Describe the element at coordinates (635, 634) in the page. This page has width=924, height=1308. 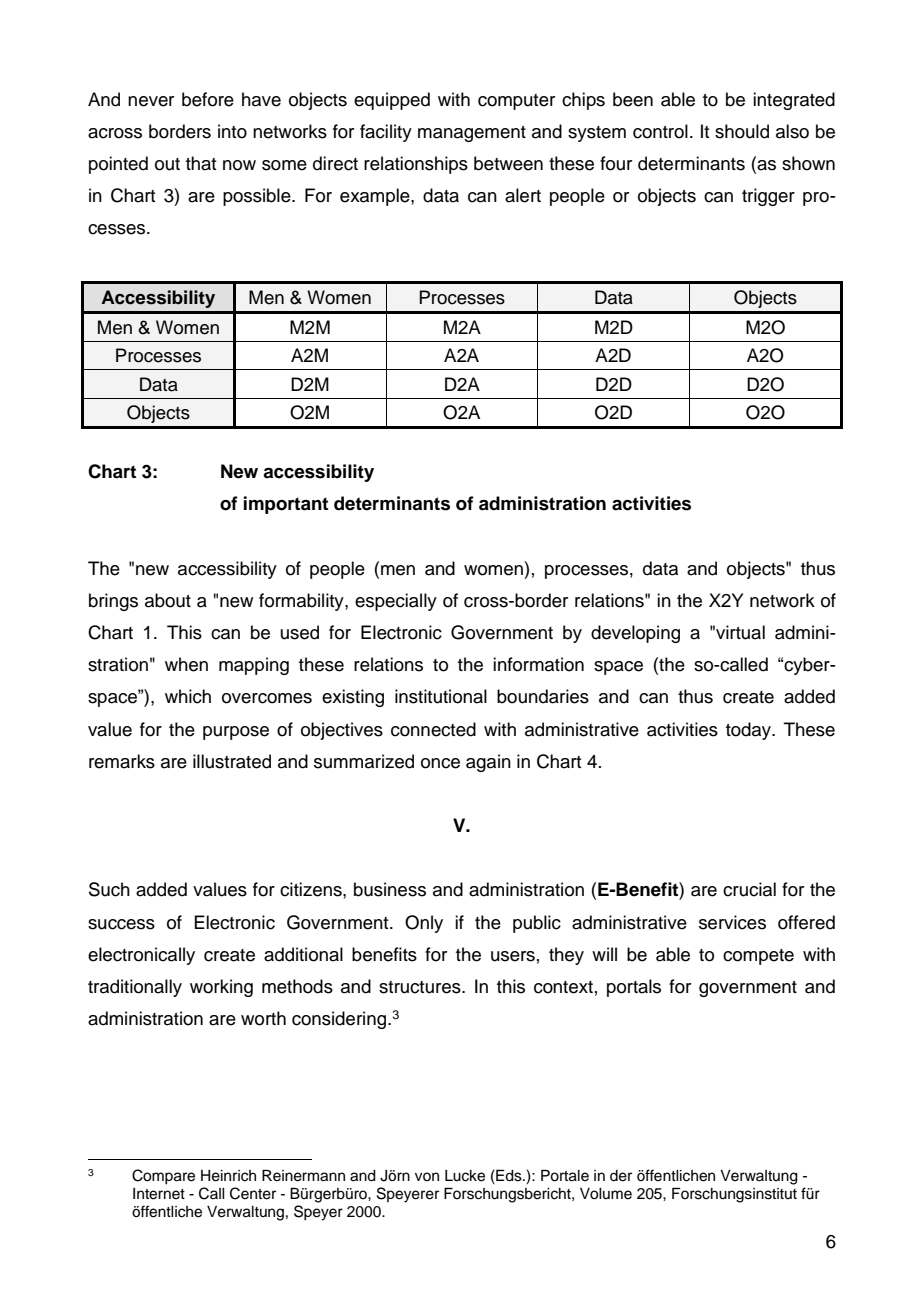
I see `developing` at that location.
